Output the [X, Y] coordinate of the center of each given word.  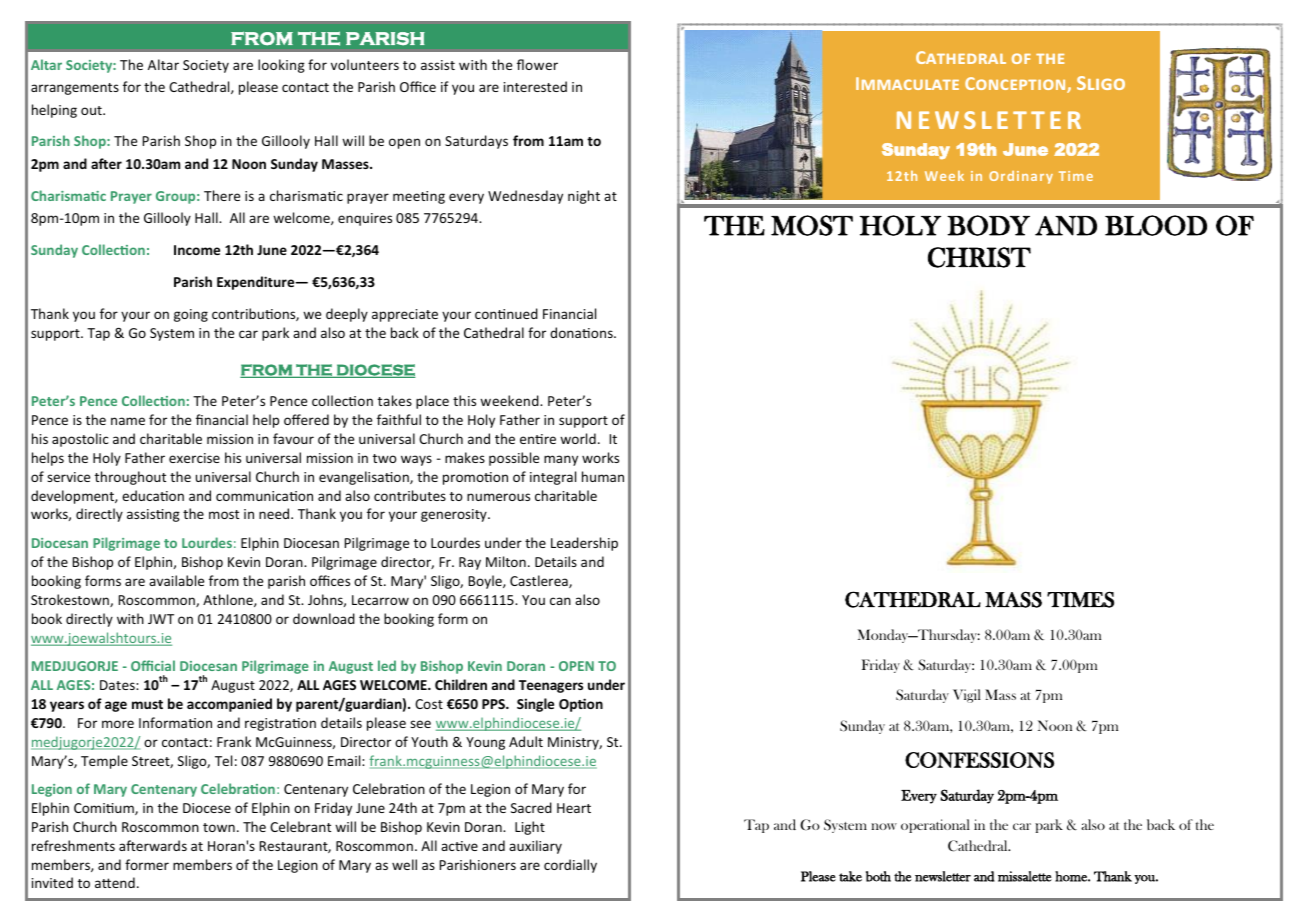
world [578, 438]
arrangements [75, 89]
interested [535, 86]
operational [935, 826]
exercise [194, 458]
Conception [1016, 85]
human [603, 476]
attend [115, 882]
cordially [570, 866]
